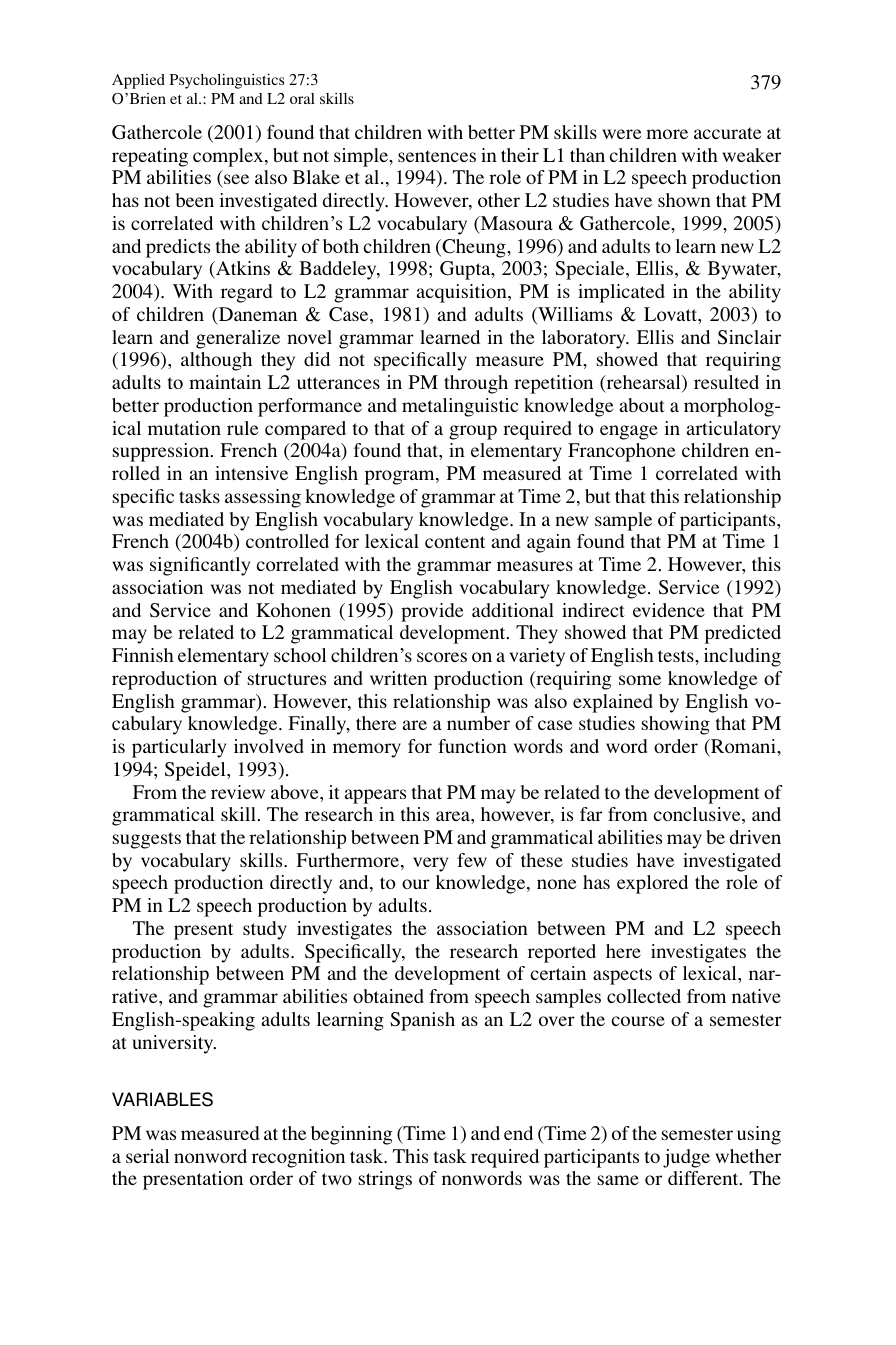 The width and height of the page is (896, 1345). What do you see at coordinates (437, 156) in the page?
I see `sentences` at bounding box center [437, 156].
